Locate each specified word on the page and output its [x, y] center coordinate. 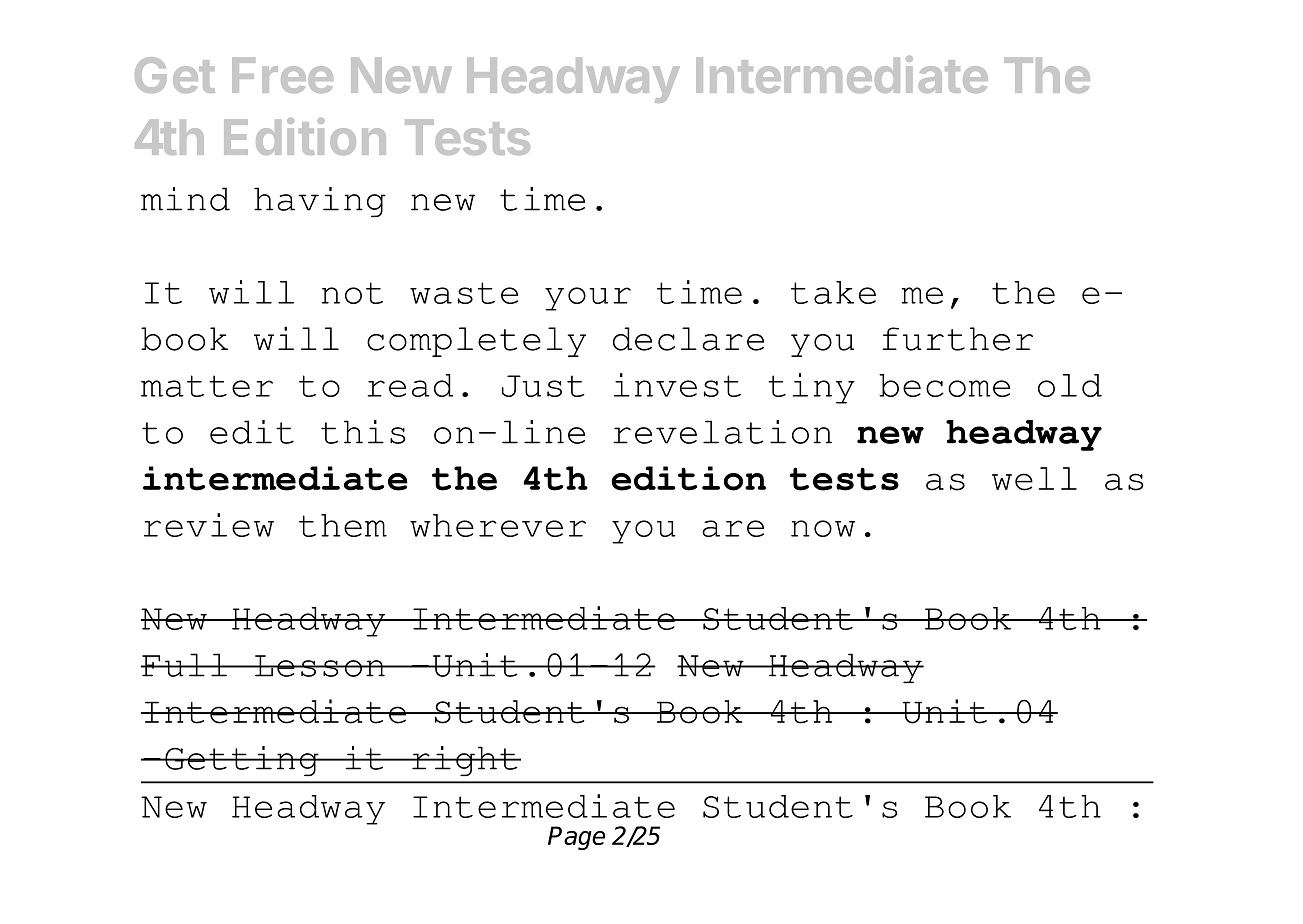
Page [576, 838]
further [957, 339]
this [363, 432]
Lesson [320, 666]
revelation [722, 432]
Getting [242, 761]
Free [282, 75]
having [320, 202]
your [588, 299]
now [823, 528]
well [1034, 479]
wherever [498, 525]
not [352, 293]
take [833, 292]
